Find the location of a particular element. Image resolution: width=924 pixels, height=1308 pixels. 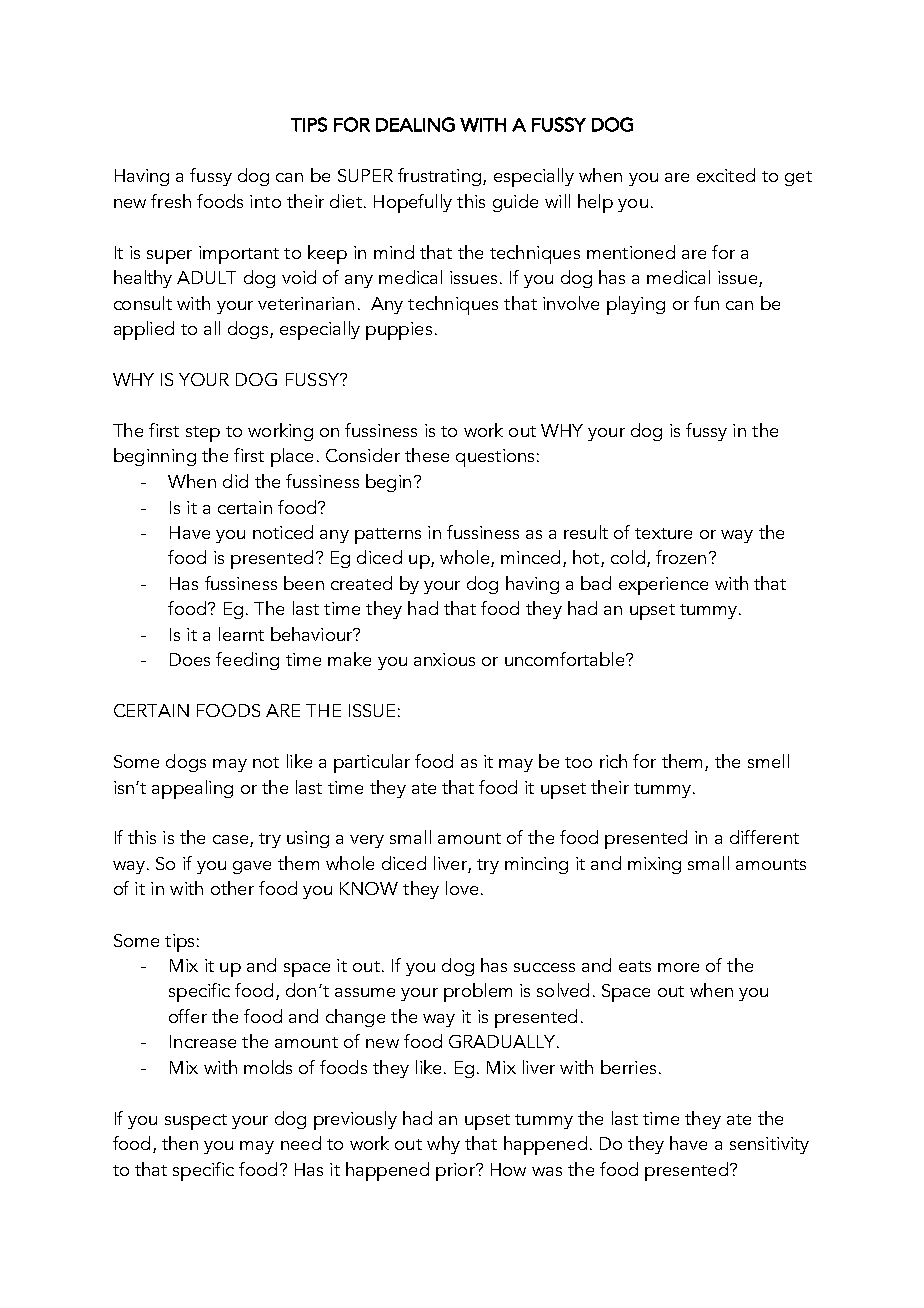

suspect is located at coordinates (196, 1122).
